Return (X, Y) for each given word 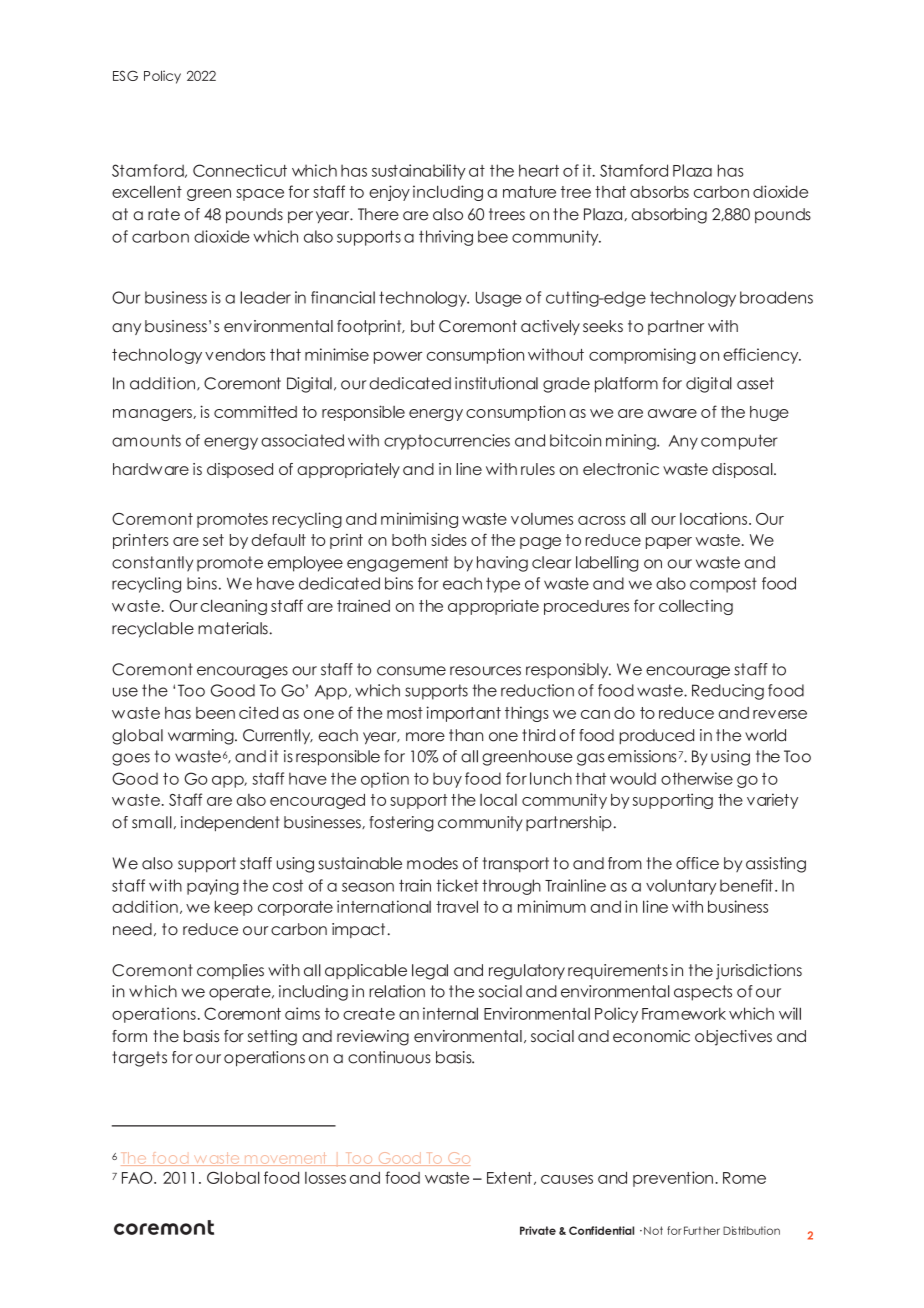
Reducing (728, 692)
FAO (138, 1177)
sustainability (419, 172)
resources (485, 671)
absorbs (659, 192)
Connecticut (240, 170)
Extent (509, 1178)
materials (233, 628)
